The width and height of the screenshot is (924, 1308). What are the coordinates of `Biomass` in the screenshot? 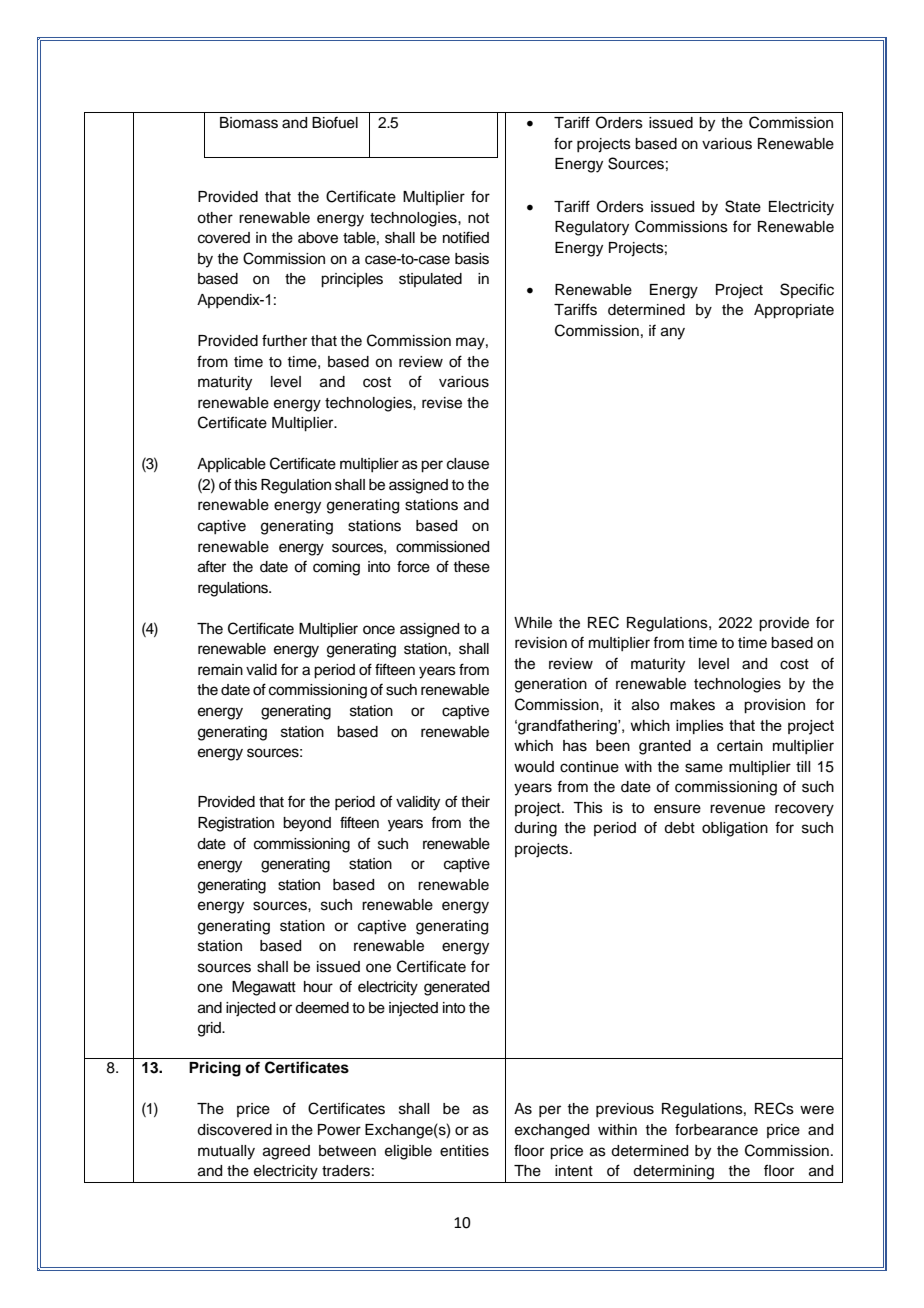 It's located at (249, 123).
